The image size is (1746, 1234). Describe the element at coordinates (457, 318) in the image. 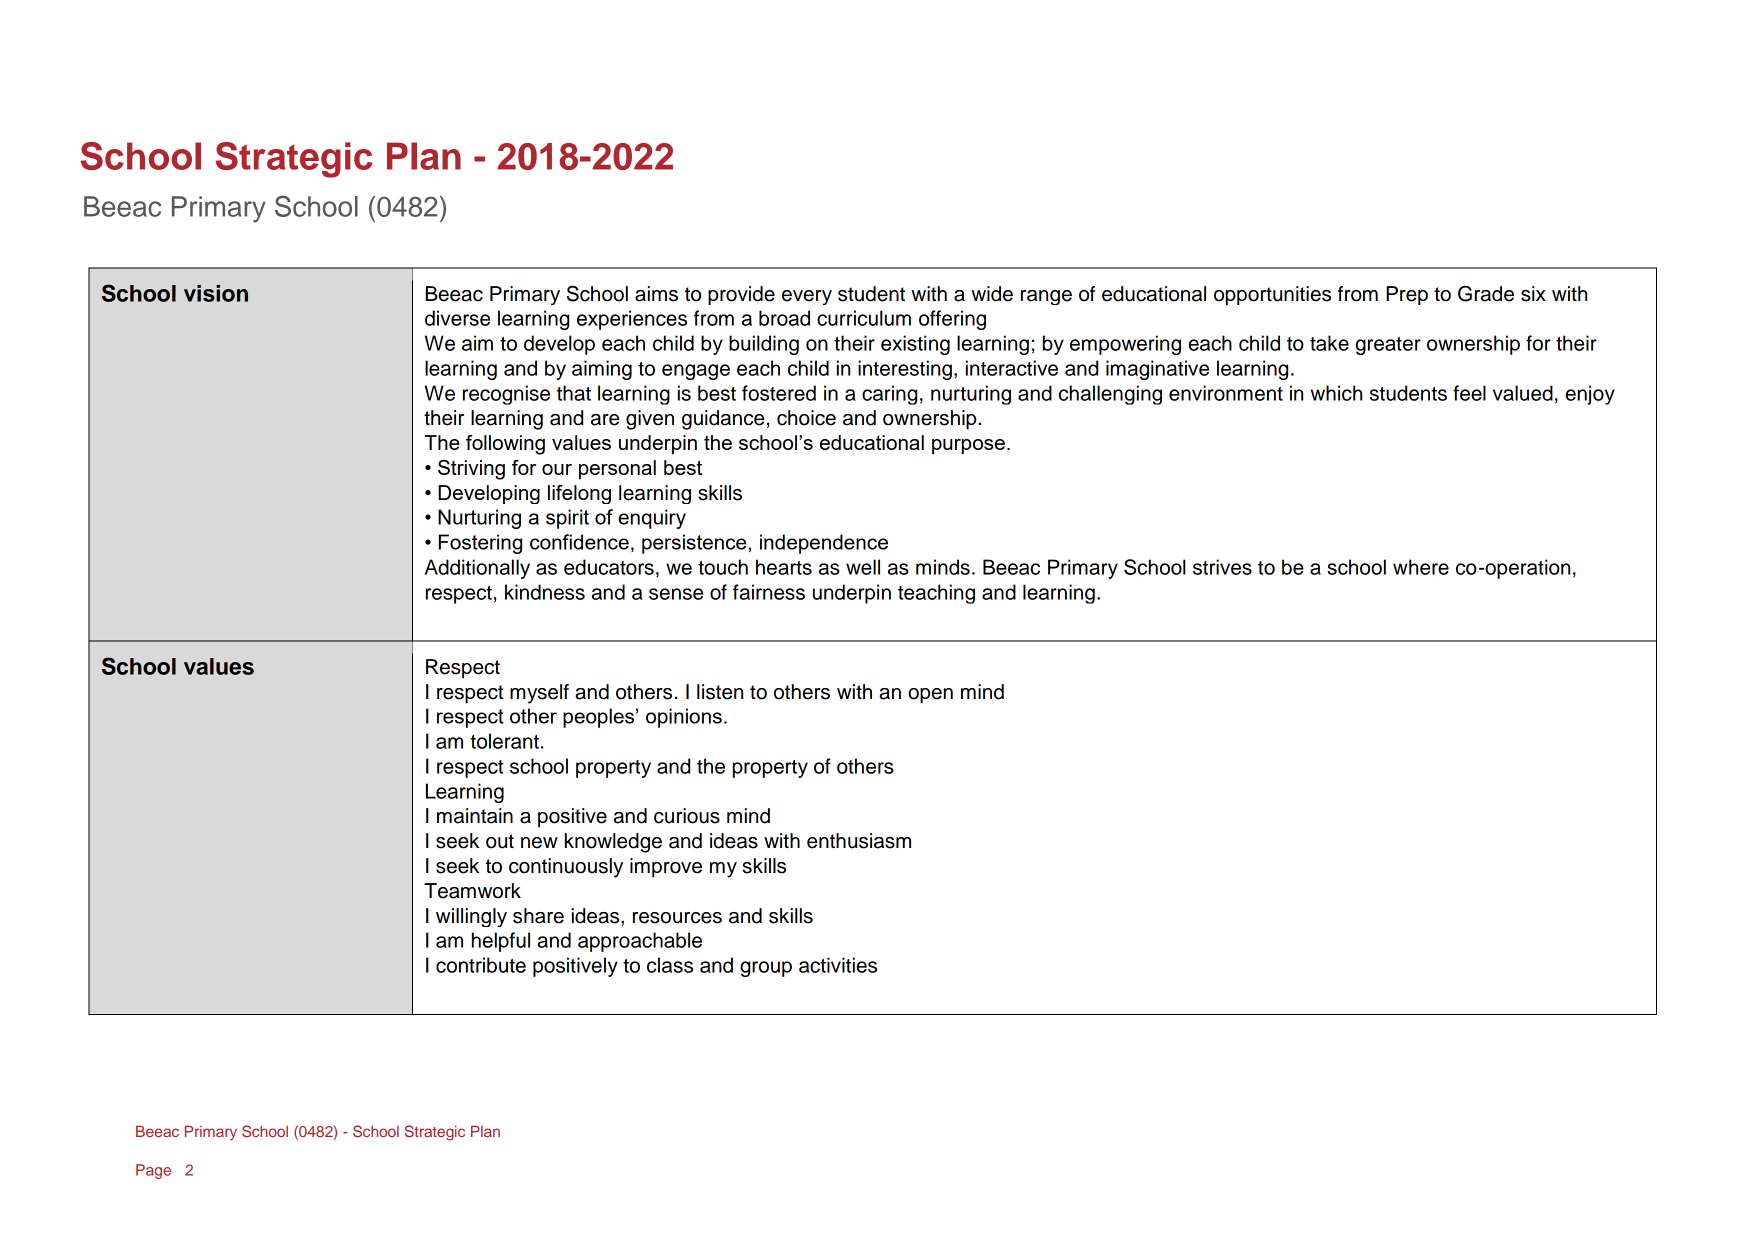

I see `diverse` at that location.
